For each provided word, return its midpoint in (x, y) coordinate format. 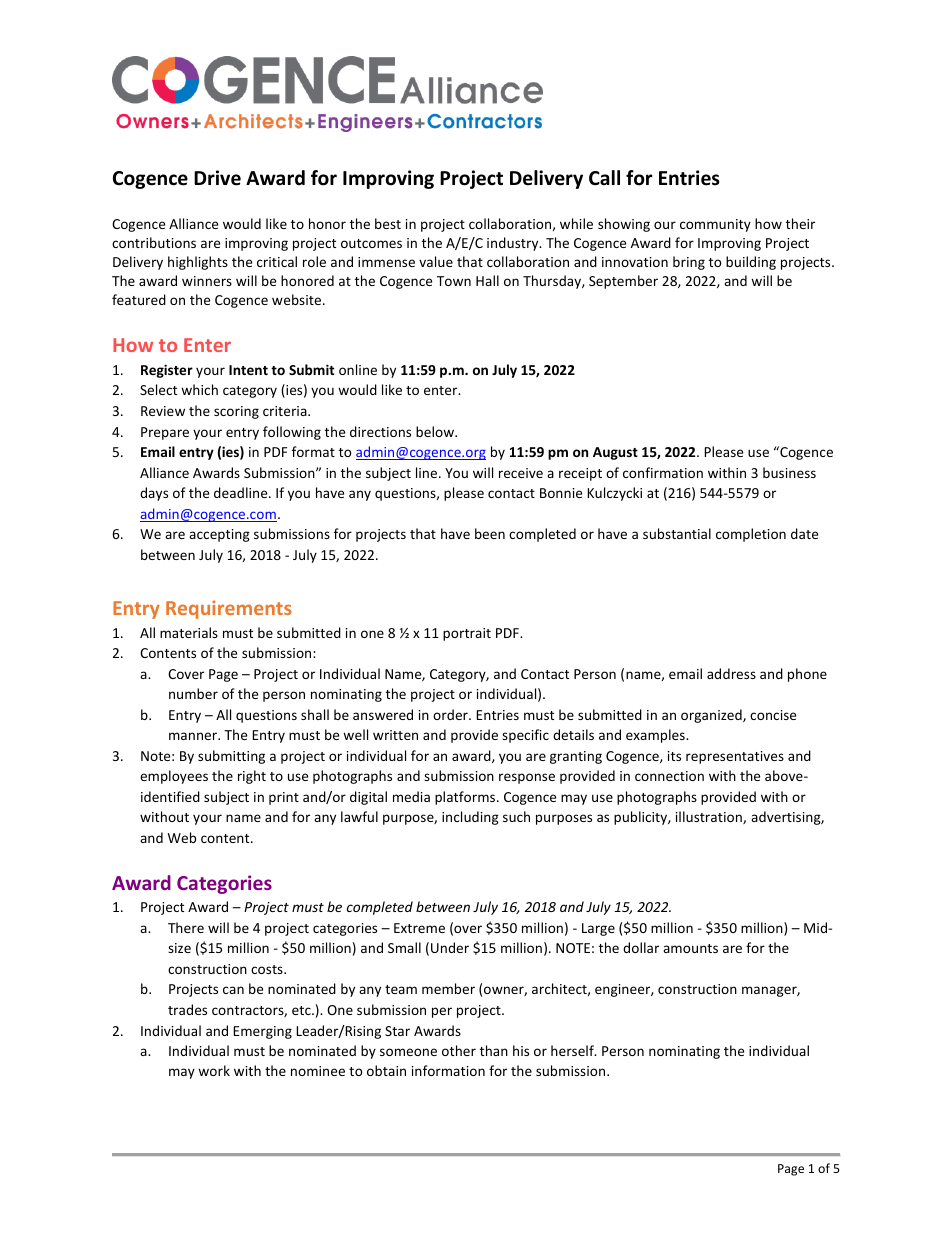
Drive (217, 178)
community (715, 225)
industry (514, 244)
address (731, 673)
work (214, 1070)
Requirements (229, 609)
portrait (467, 634)
